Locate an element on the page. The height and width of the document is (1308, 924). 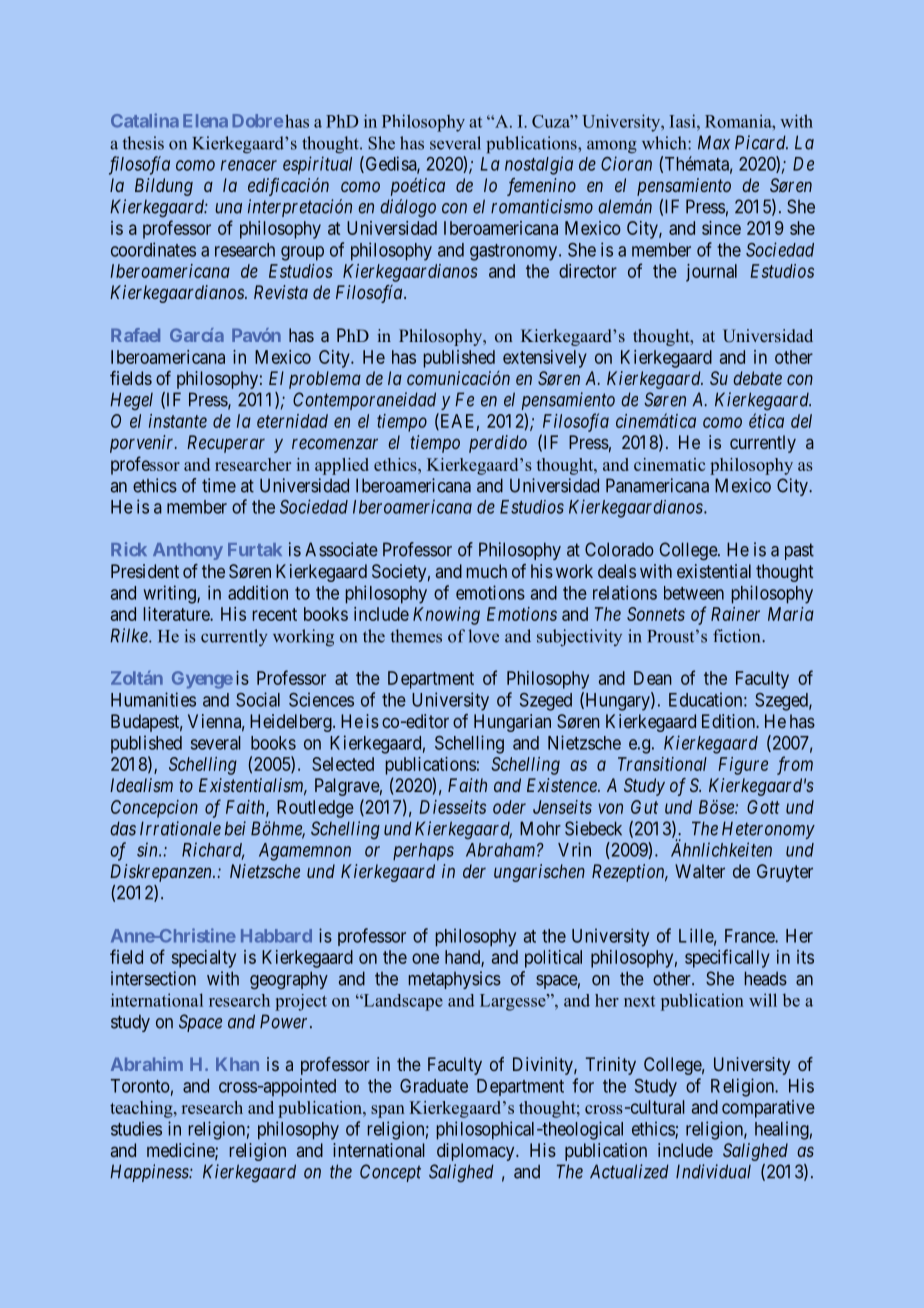
Gott is located at coordinates (763, 807).
